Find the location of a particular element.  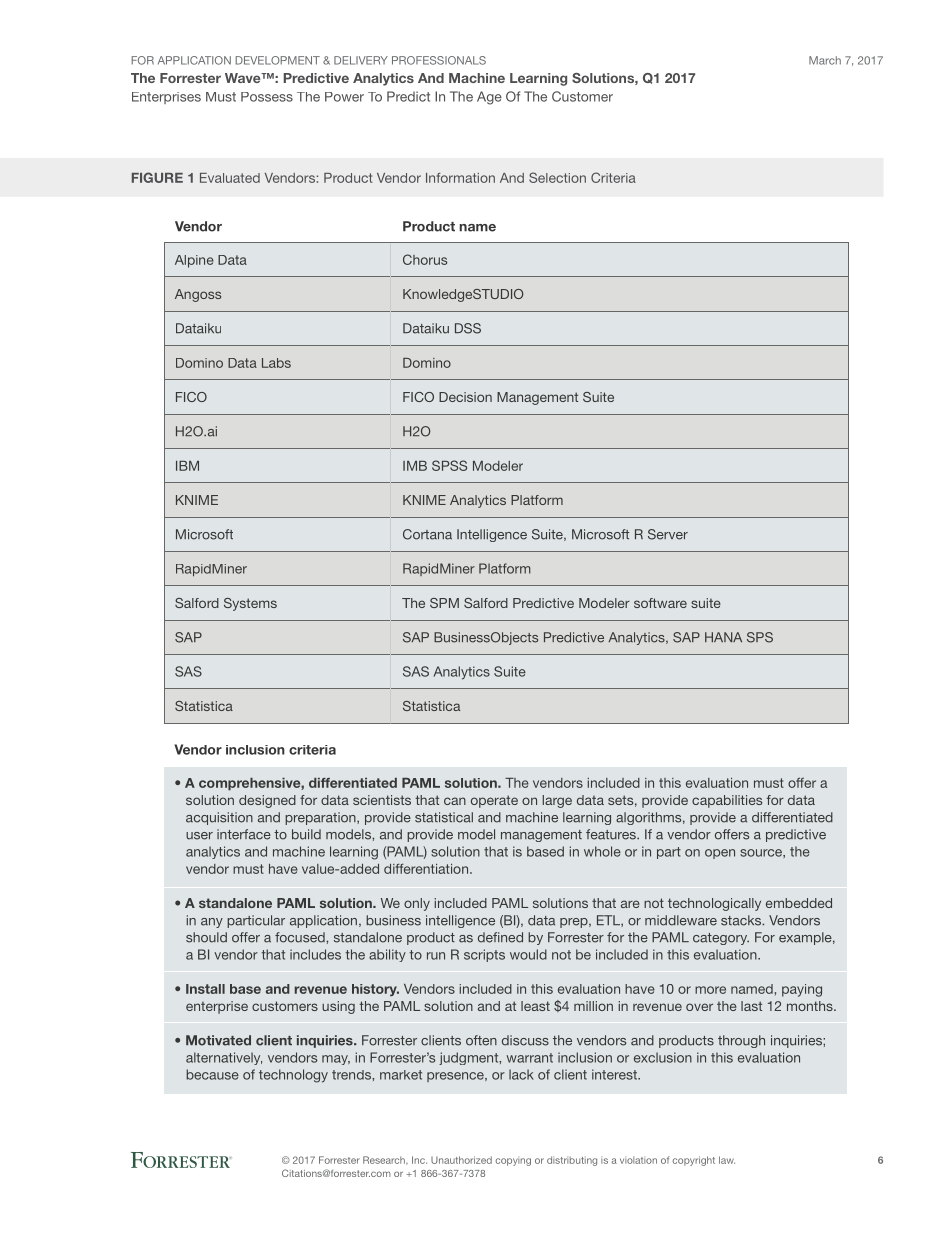

March is located at coordinates (825, 60).
